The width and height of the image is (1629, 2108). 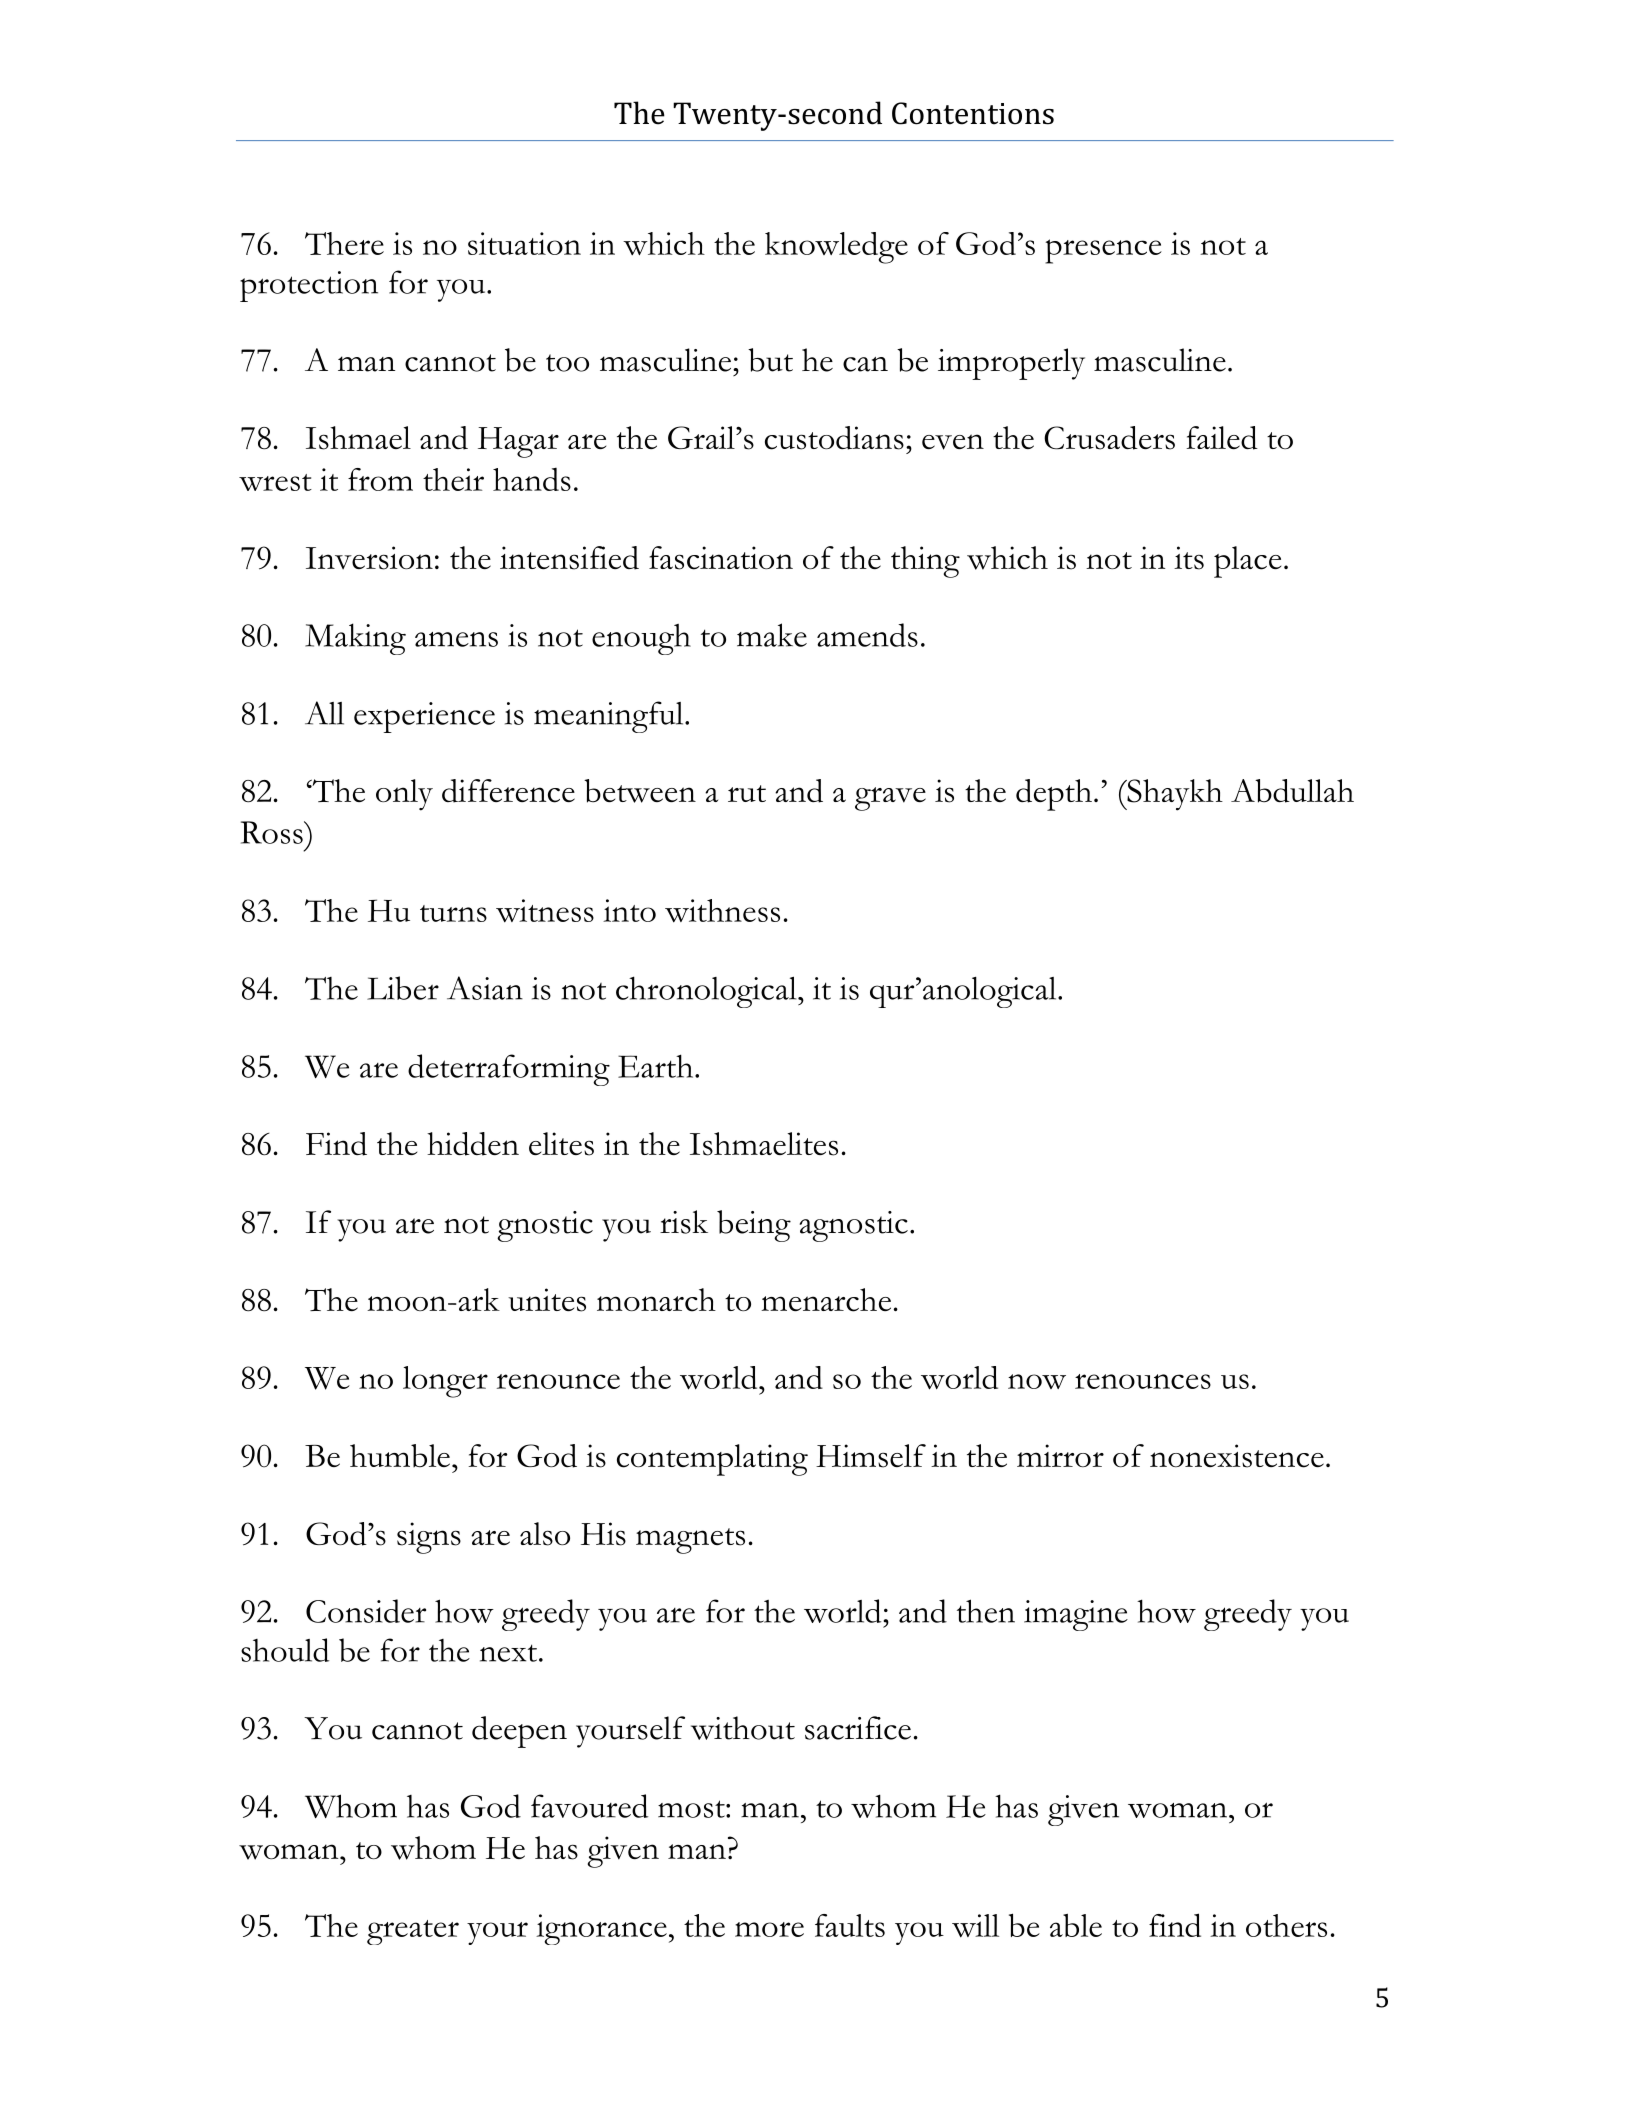 What do you see at coordinates (1174, 795) in the image?
I see `Shaykh` at bounding box center [1174, 795].
